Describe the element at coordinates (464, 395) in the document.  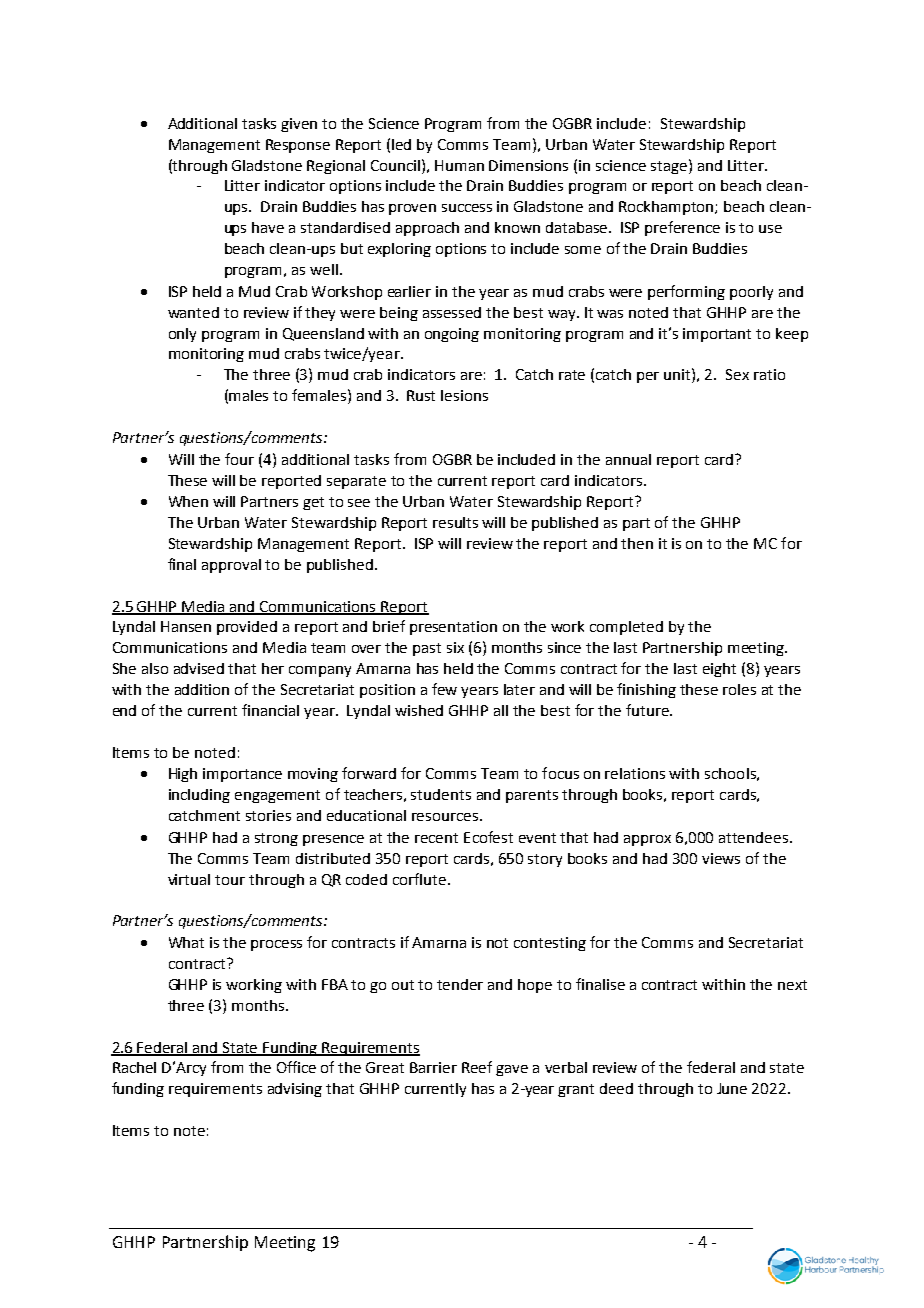
I see `lesions` at that location.
